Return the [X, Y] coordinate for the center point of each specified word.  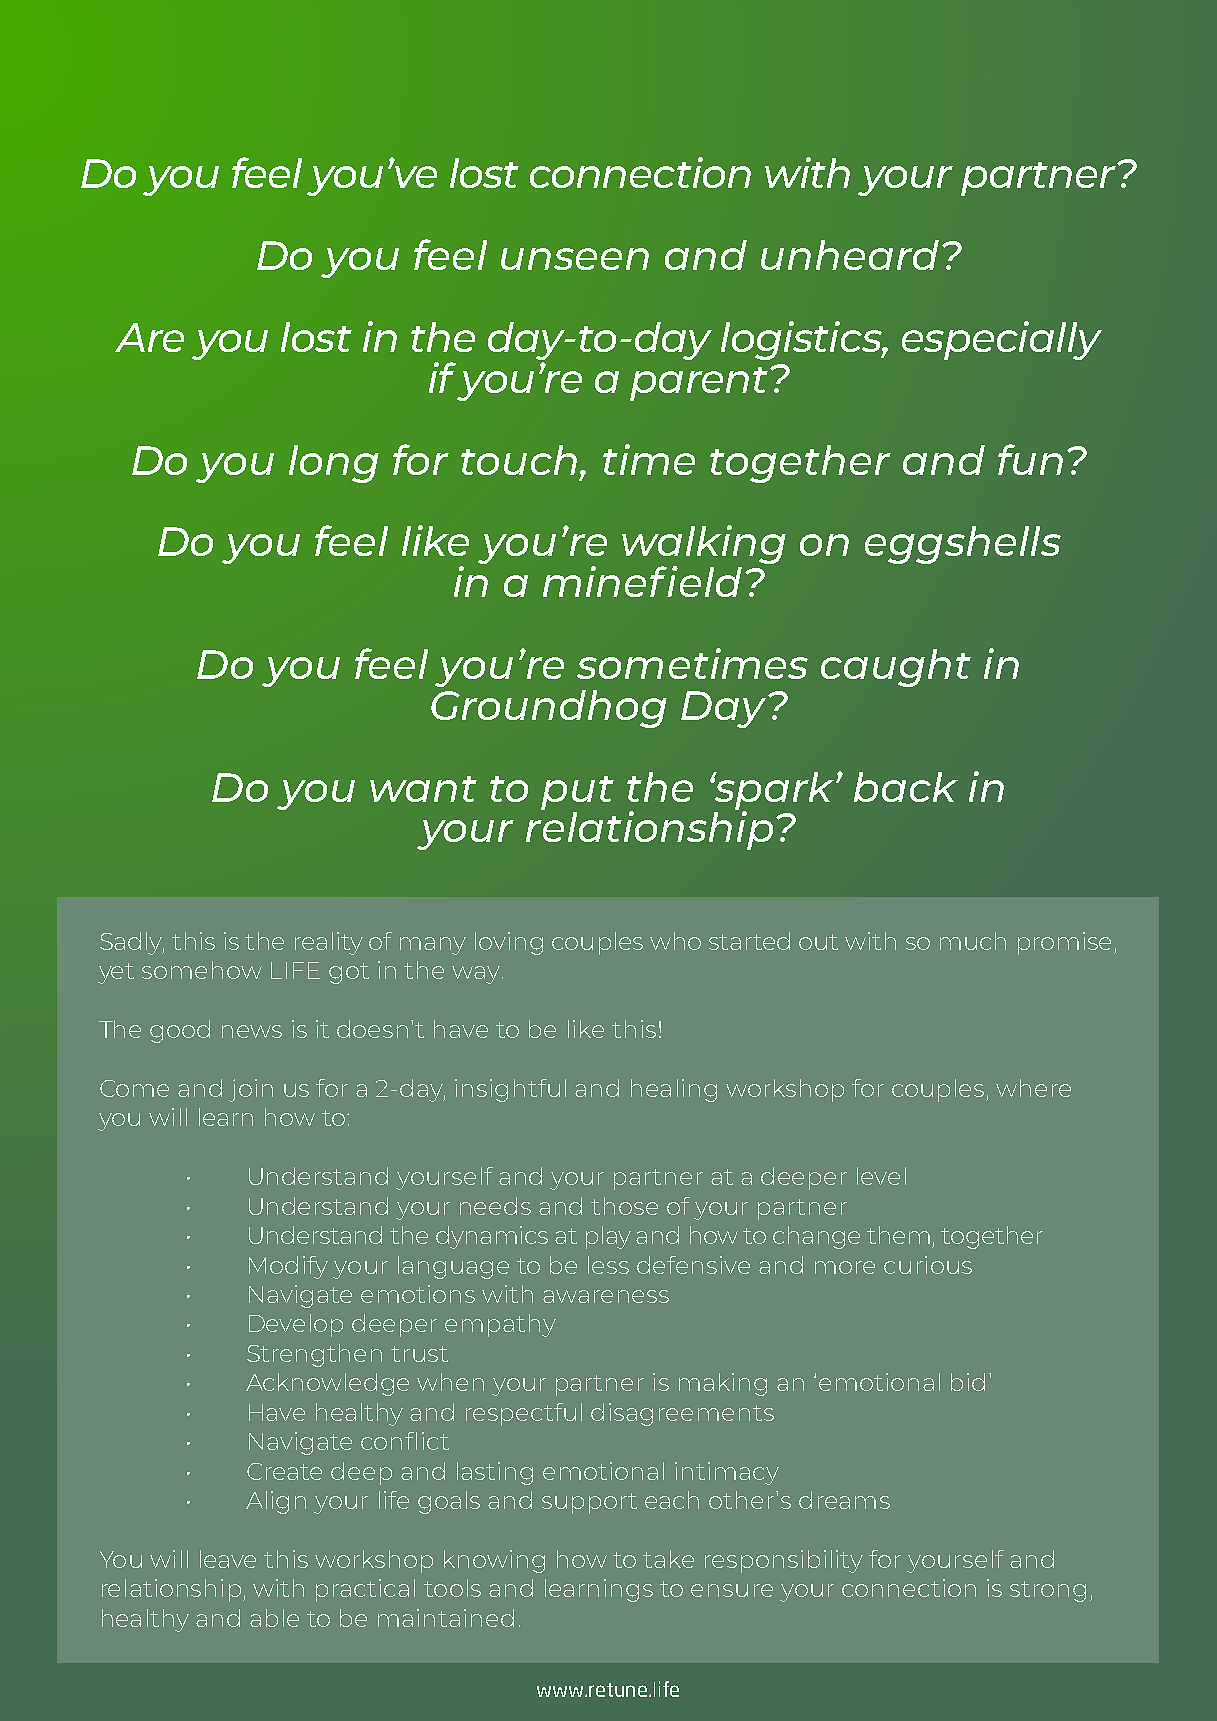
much [973, 941]
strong [1048, 1591]
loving [509, 943]
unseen [575, 259]
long [334, 464]
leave [228, 1559]
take [668, 1559]
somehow [202, 970]
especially [1002, 340]
